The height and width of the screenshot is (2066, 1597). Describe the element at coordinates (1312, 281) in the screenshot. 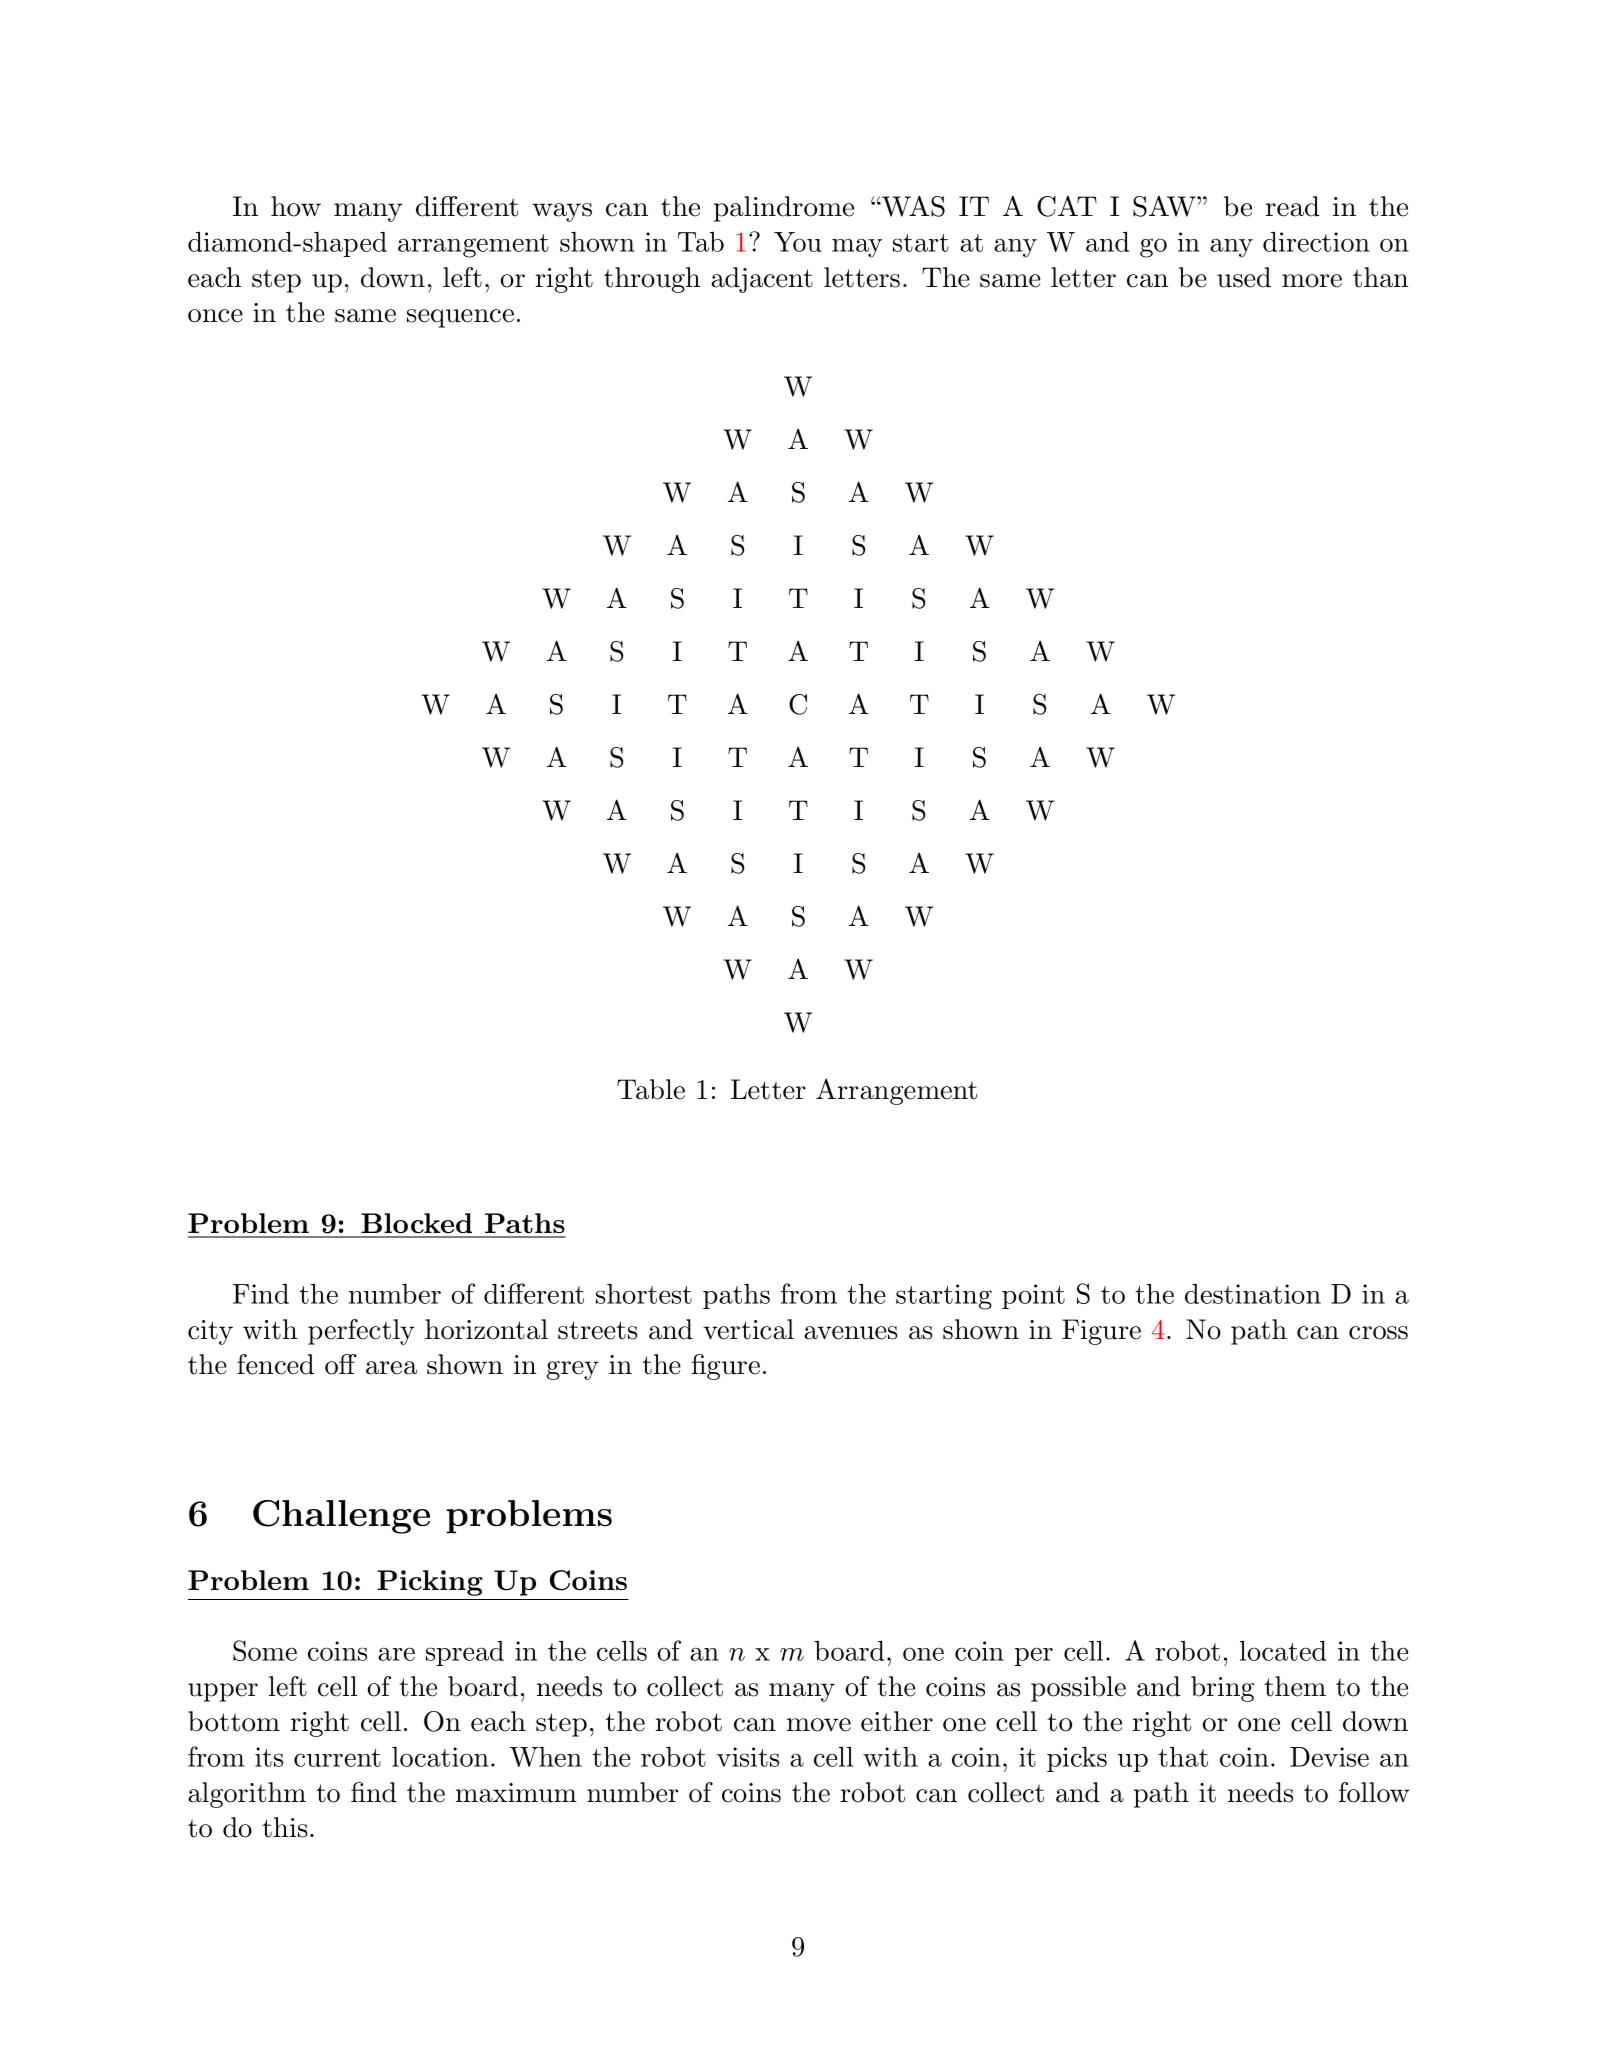

I see `more` at that location.
